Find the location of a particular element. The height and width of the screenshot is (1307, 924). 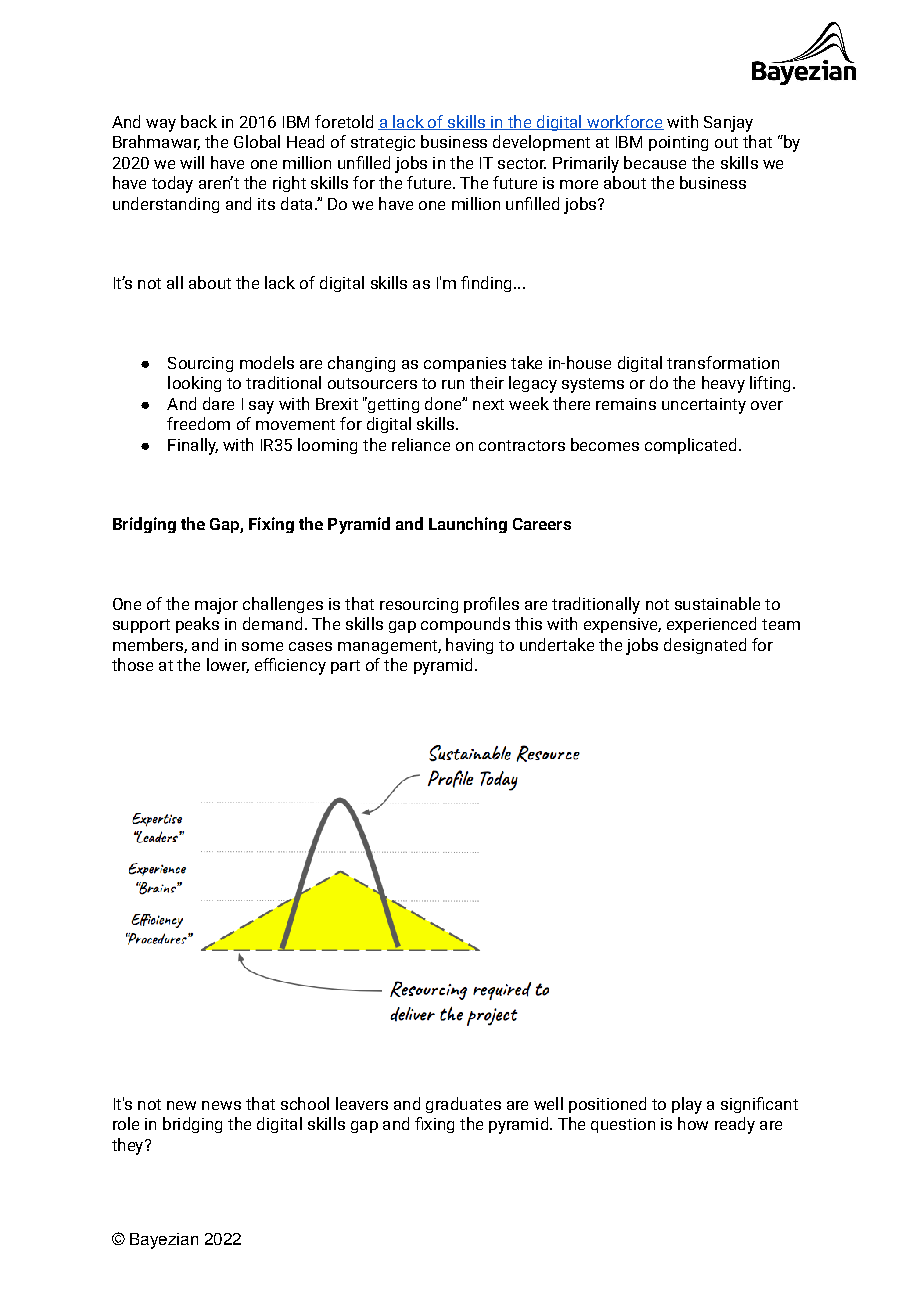

news is located at coordinates (221, 1105).
